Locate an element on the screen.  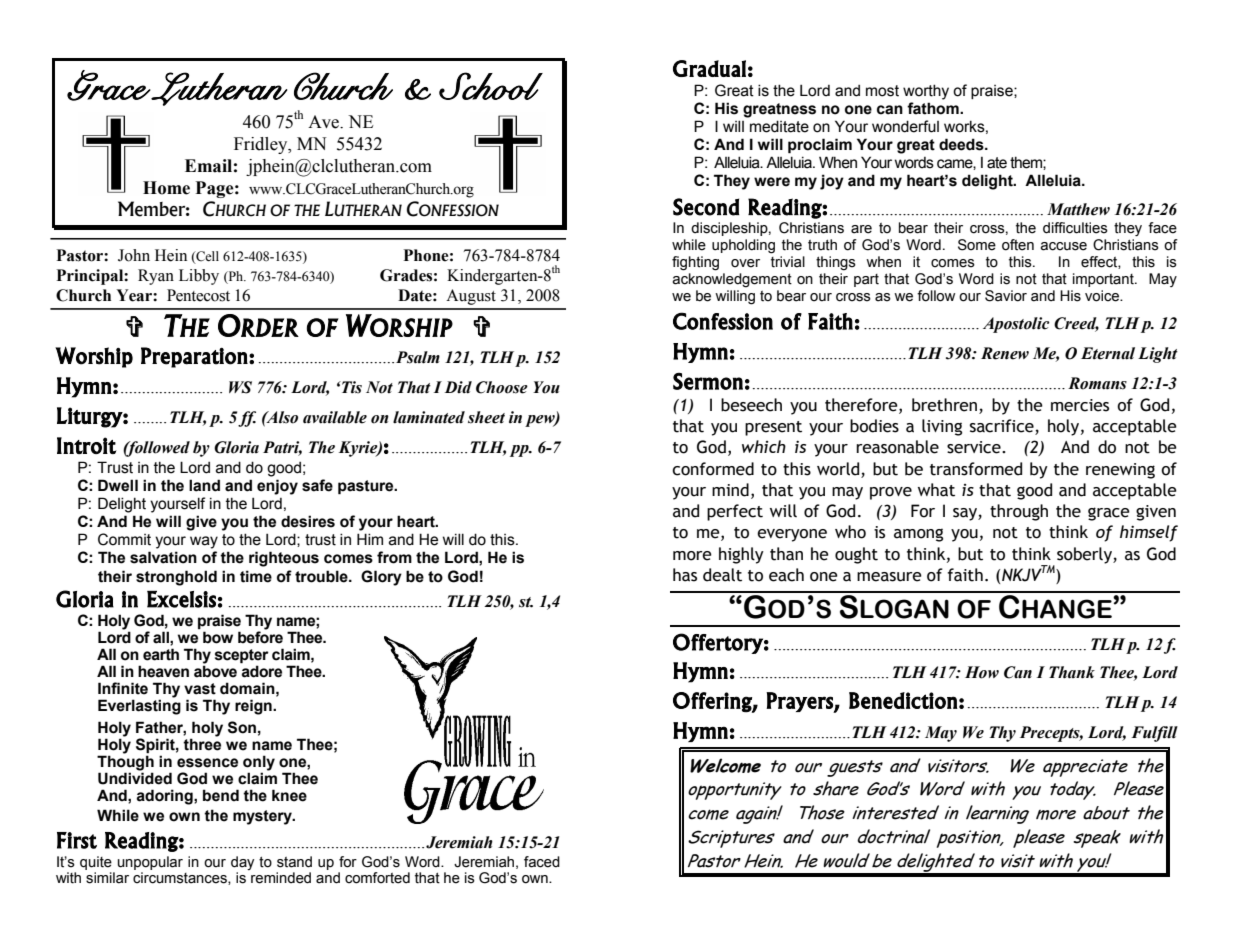
Pentecost is located at coordinates (198, 295).
